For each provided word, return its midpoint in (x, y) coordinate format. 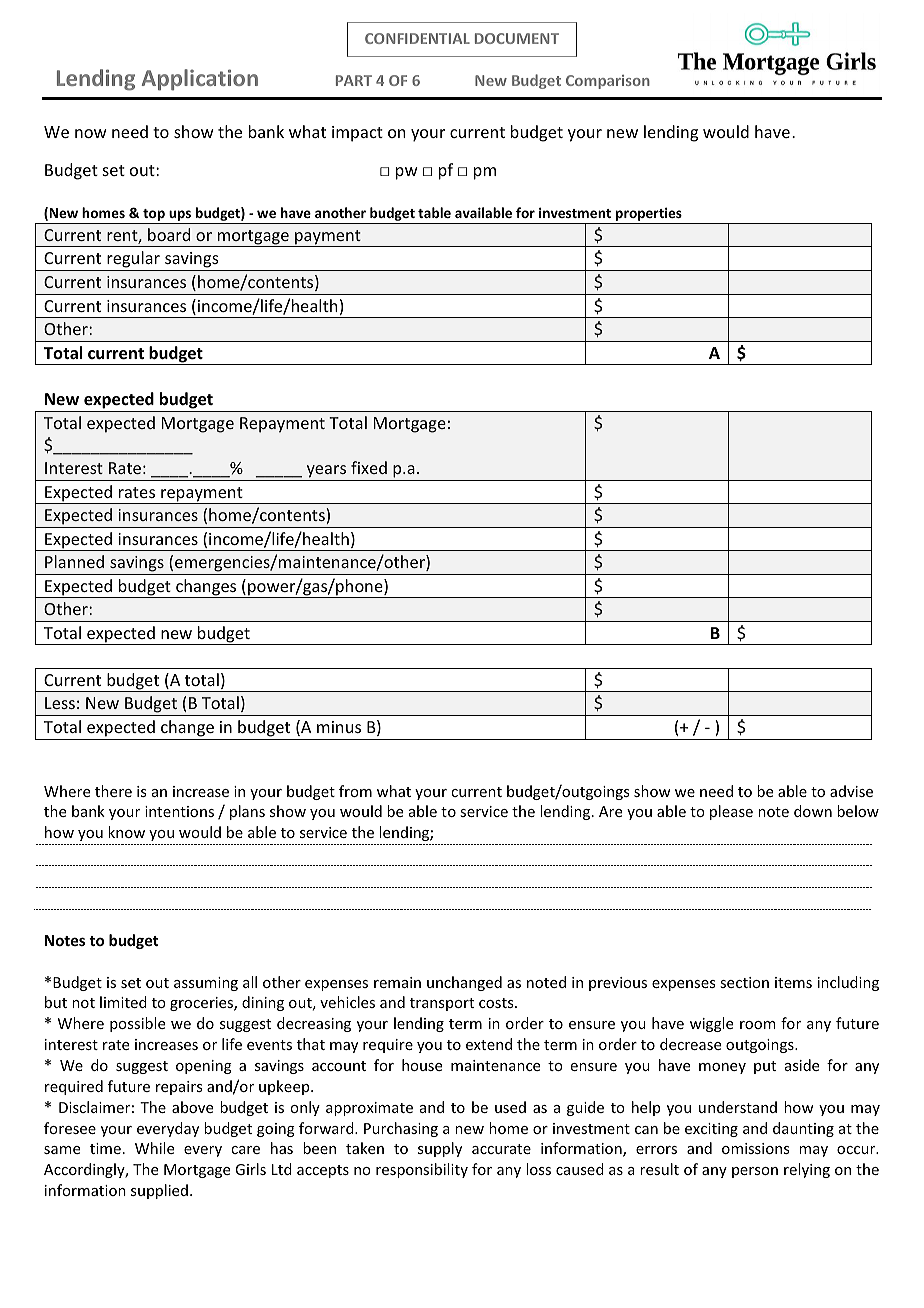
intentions (179, 811)
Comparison (608, 82)
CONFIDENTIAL (417, 38)
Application (200, 80)
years (326, 471)
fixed (369, 467)
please (731, 812)
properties (649, 216)
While (154, 1148)
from (355, 791)
